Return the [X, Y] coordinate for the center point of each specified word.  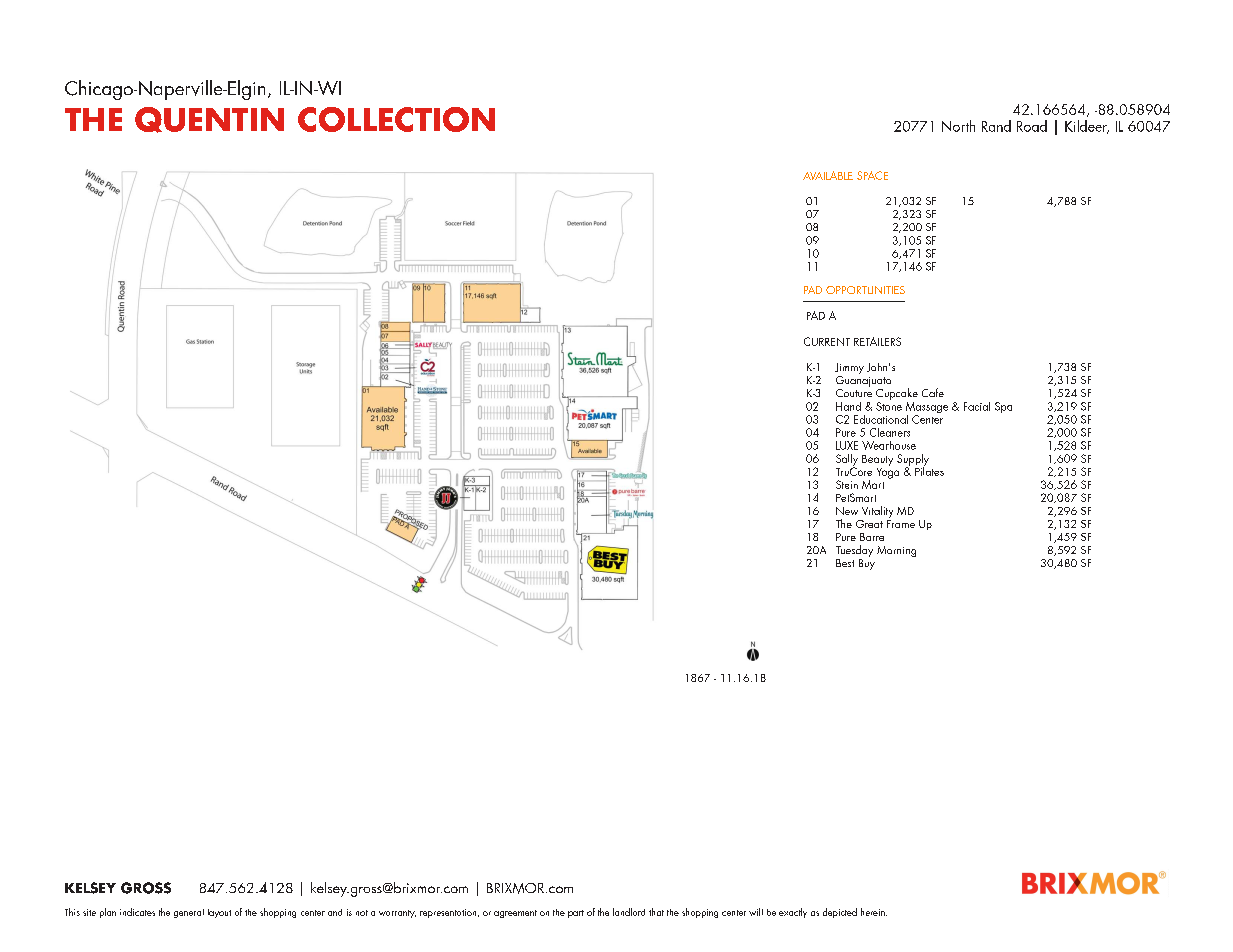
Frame [901, 522]
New [847, 511]
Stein [847, 484]
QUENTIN [209, 120]
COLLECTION [396, 119]
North [958, 126]
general [189, 913]
